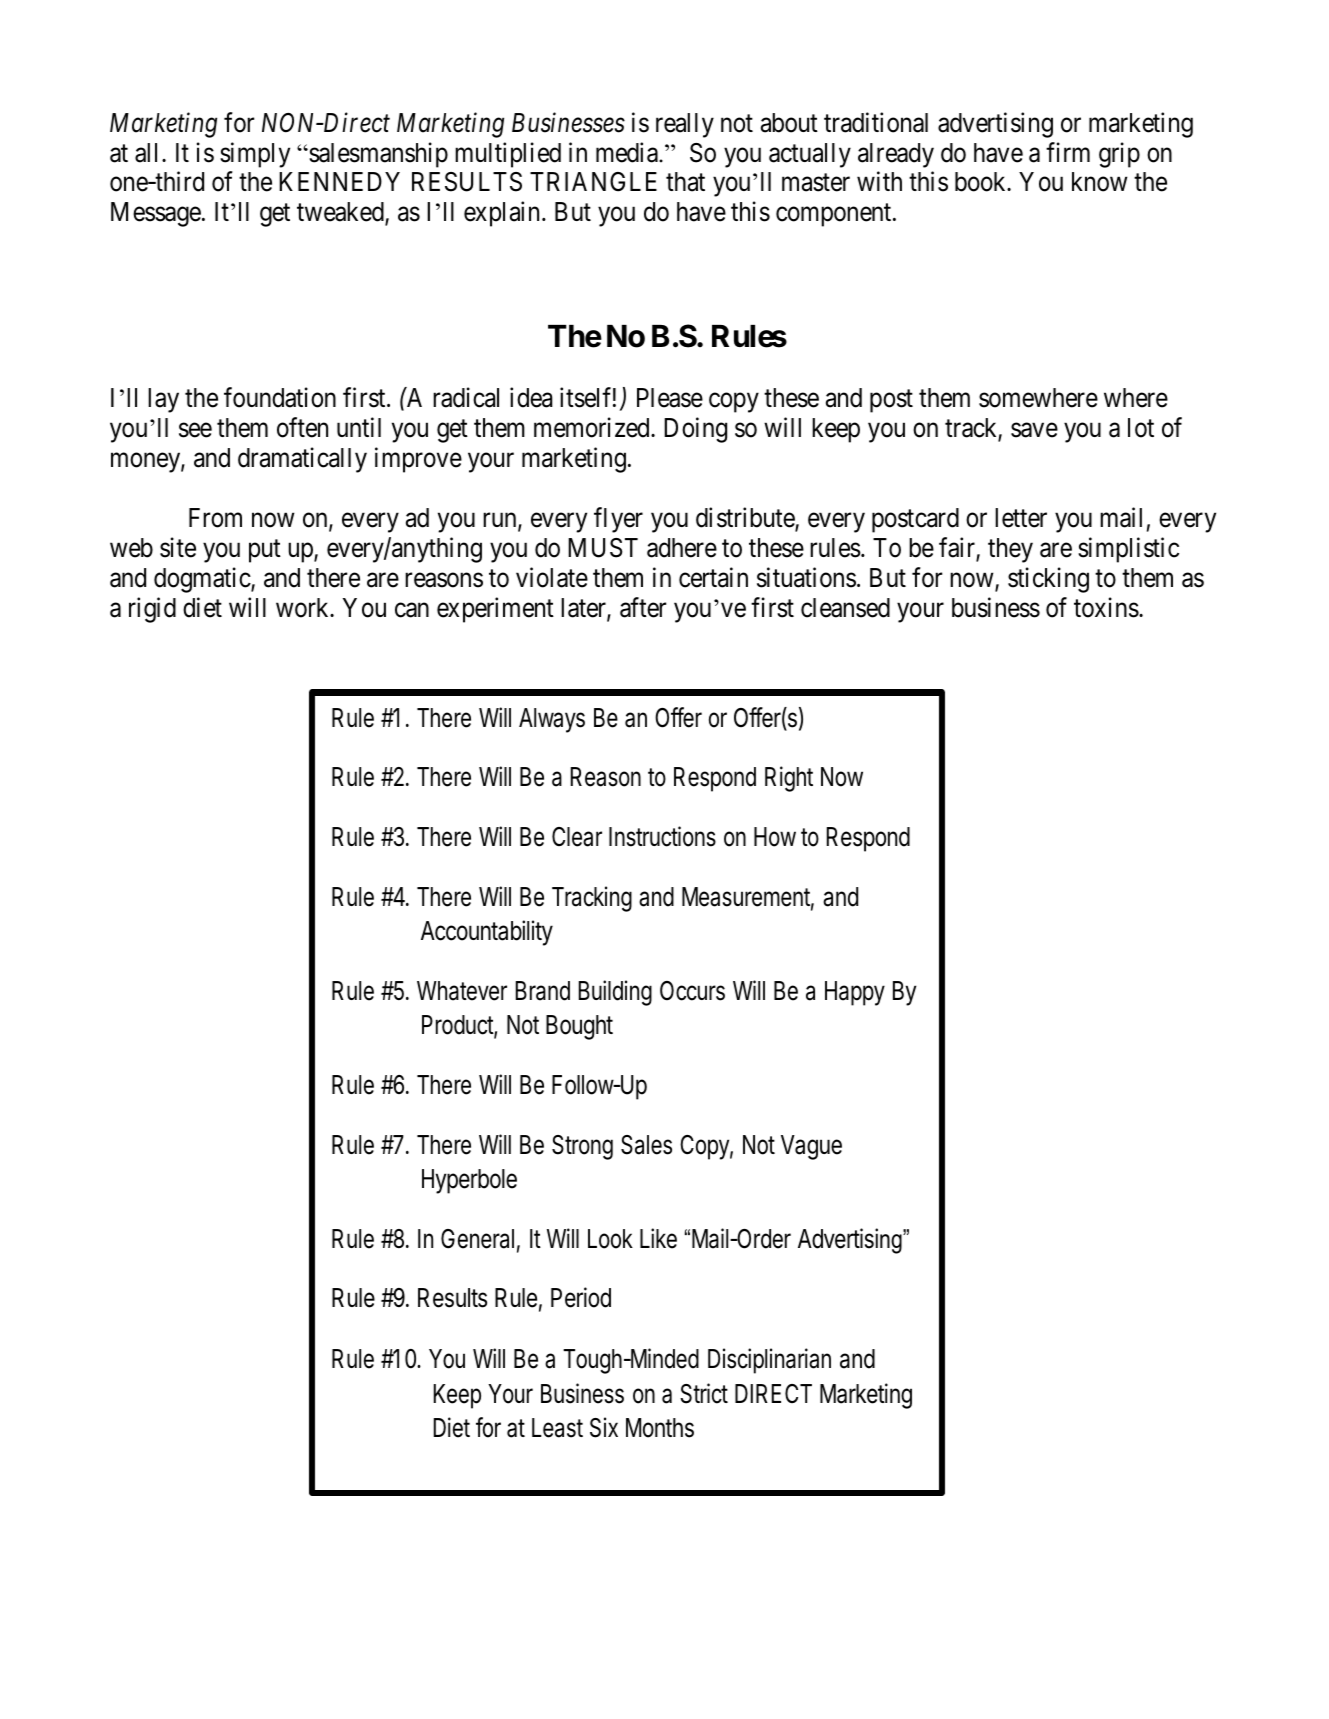 The width and height of the screenshot is (1329, 1719). Describe the element at coordinates (660, 1428) in the screenshot. I see `Months` at that location.
